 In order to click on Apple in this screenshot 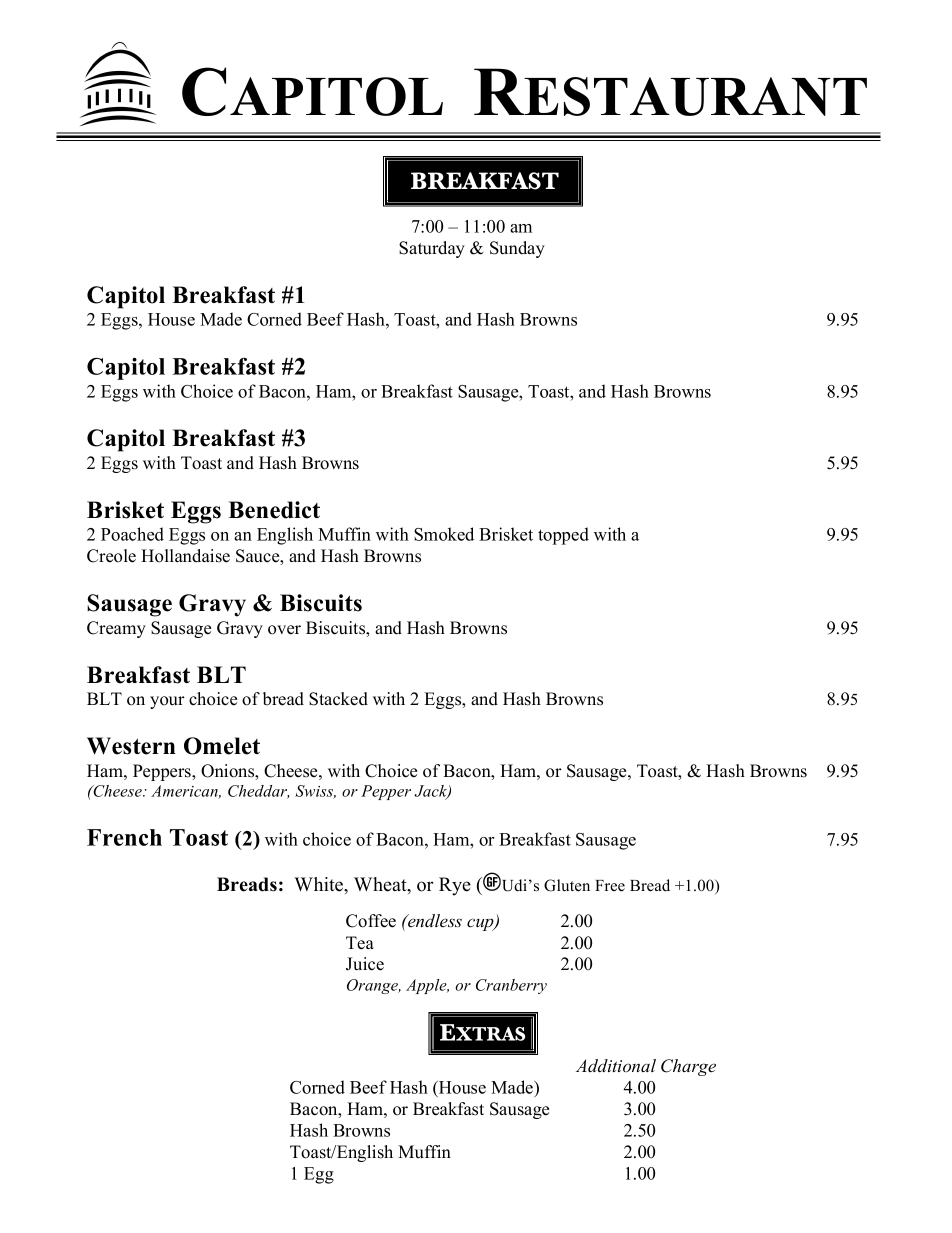, I will do `click(427, 986)`.
